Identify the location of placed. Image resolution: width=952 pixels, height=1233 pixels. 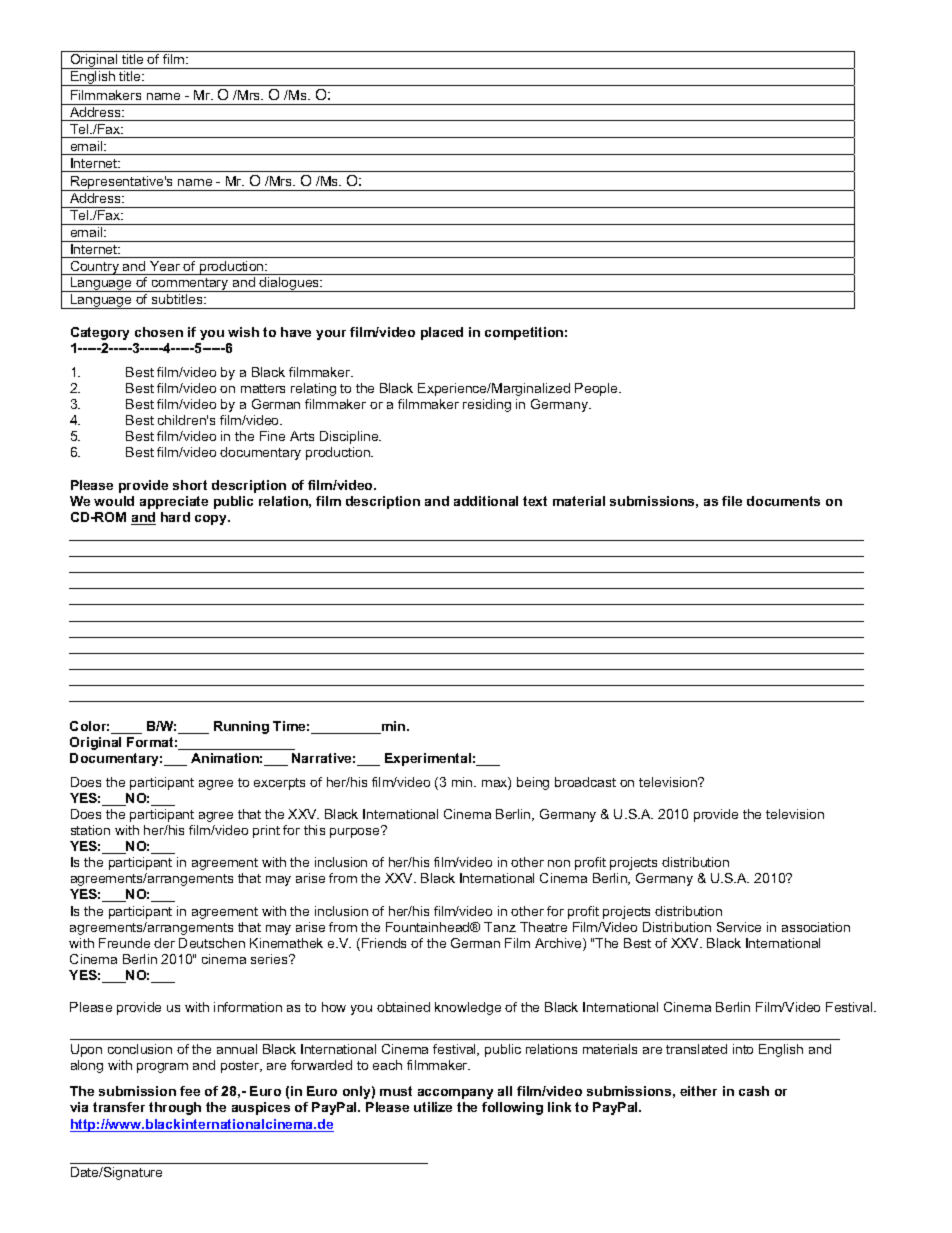
(442, 333).
